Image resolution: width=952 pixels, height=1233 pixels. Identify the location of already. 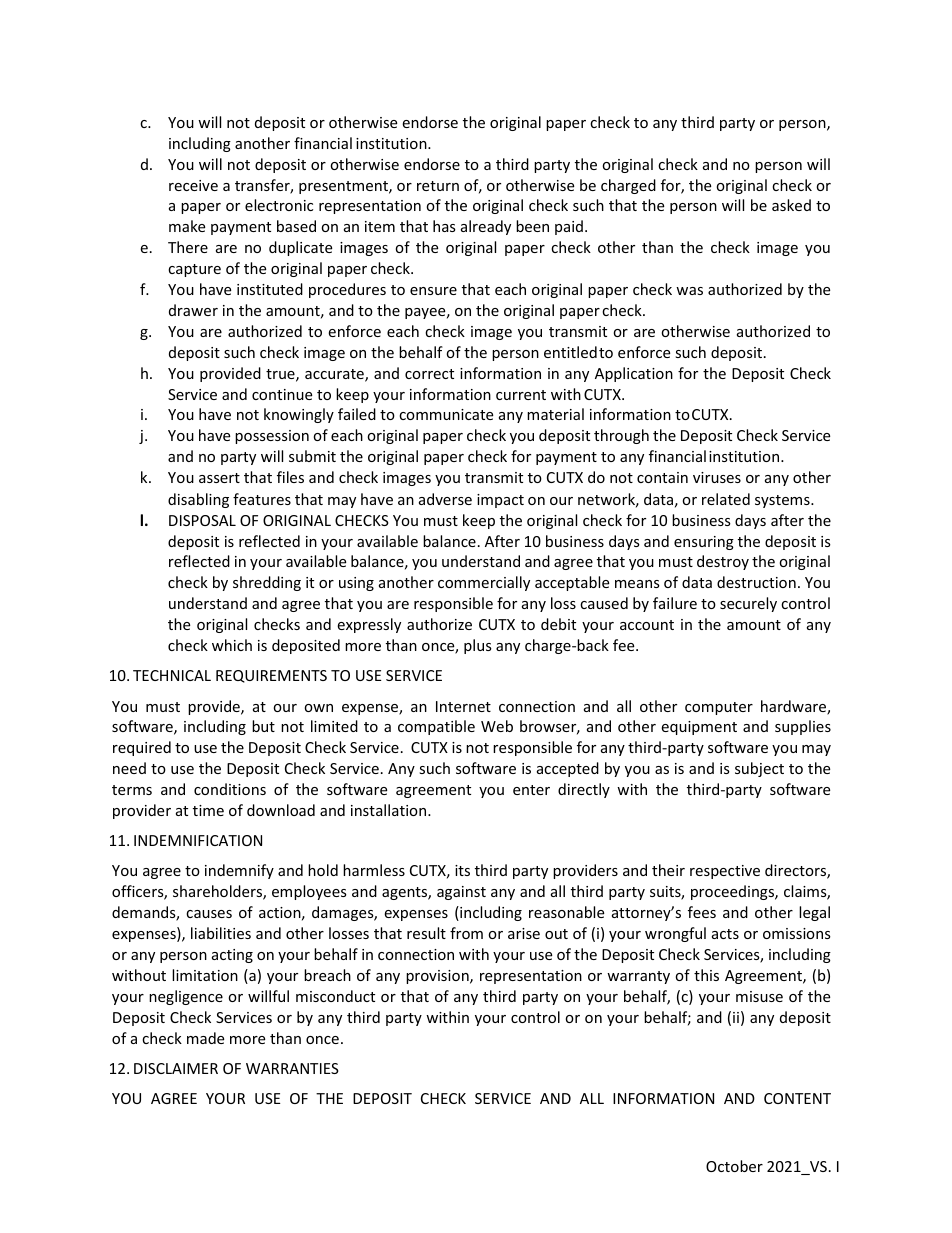
(486, 227).
